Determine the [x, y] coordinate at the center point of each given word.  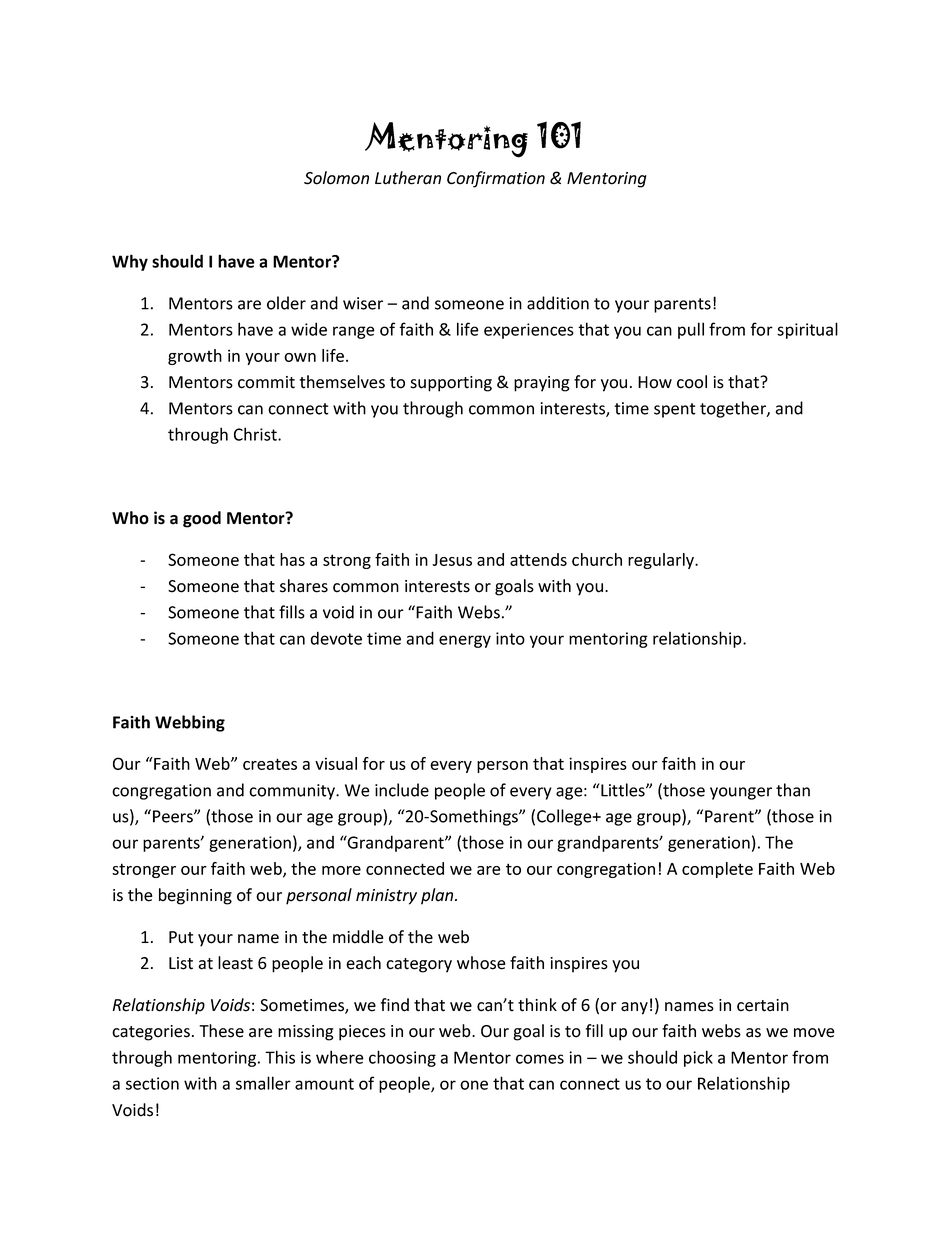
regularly [662, 561]
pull [691, 330]
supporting [451, 384]
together [734, 409]
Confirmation [496, 179]
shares [304, 586]
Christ [256, 434]
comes [540, 1059]
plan [438, 896]
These [221, 1031]
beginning [195, 896]
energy [465, 641]
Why [130, 262]
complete [717, 870]
